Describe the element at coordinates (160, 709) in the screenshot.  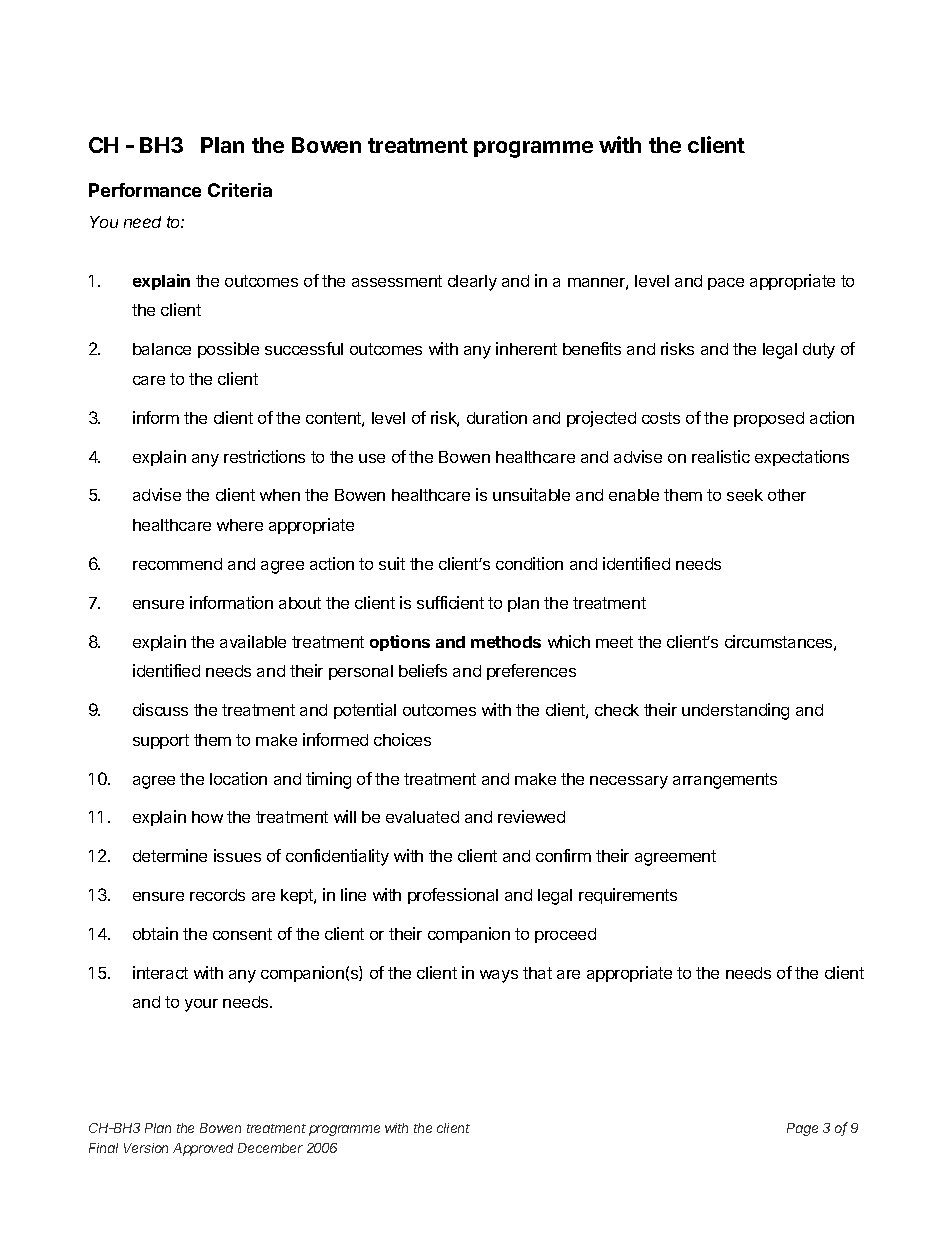
I see `discuss` at that location.
